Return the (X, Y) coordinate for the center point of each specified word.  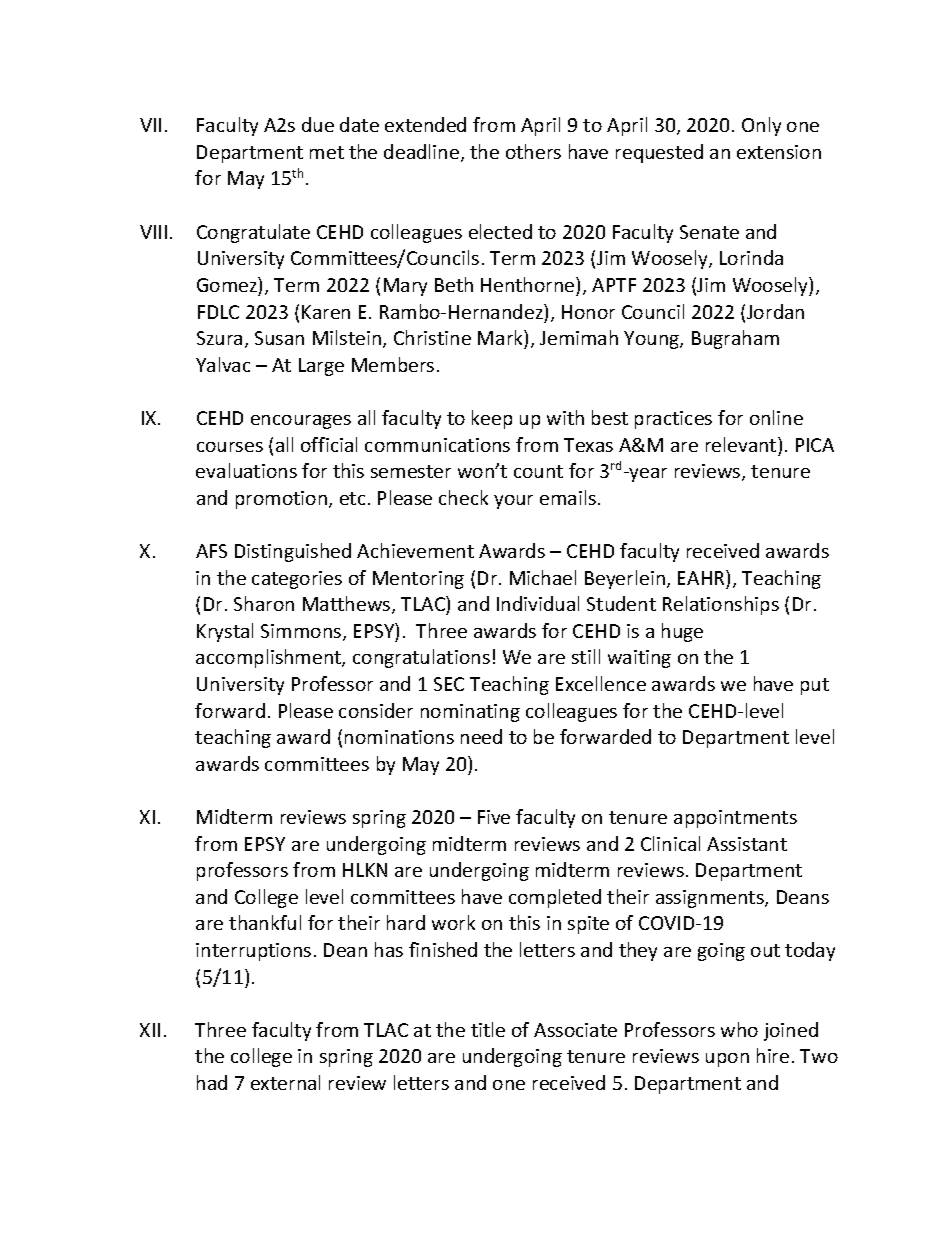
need (481, 736)
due (318, 124)
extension (779, 152)
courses (230, 447)
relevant (742, 444)
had (212, 1082)
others (533, 151)
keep (492, 419)
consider (376, 710)
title (488, 1029)
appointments (735, 819)
